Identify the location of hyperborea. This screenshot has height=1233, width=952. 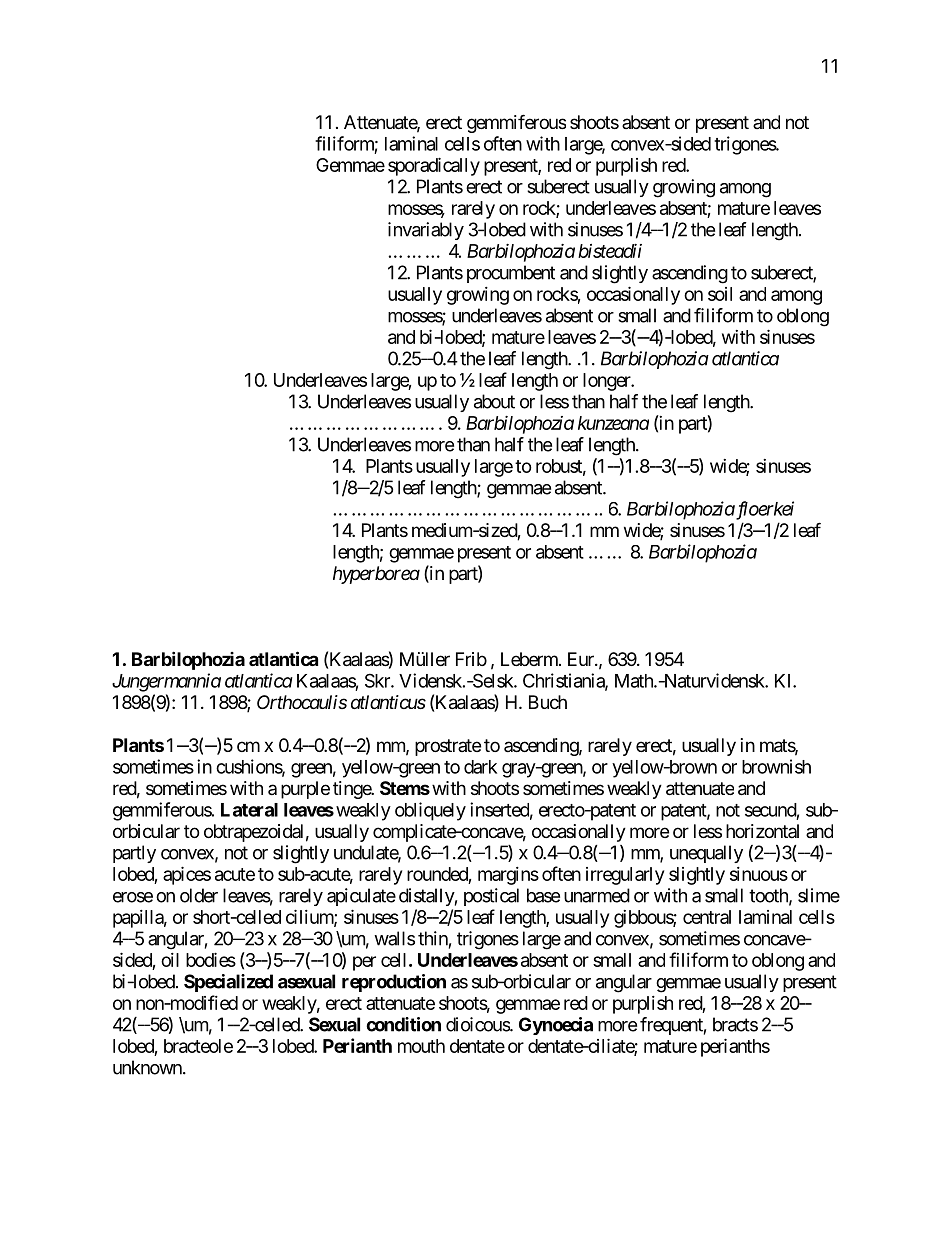
(376, 575).
